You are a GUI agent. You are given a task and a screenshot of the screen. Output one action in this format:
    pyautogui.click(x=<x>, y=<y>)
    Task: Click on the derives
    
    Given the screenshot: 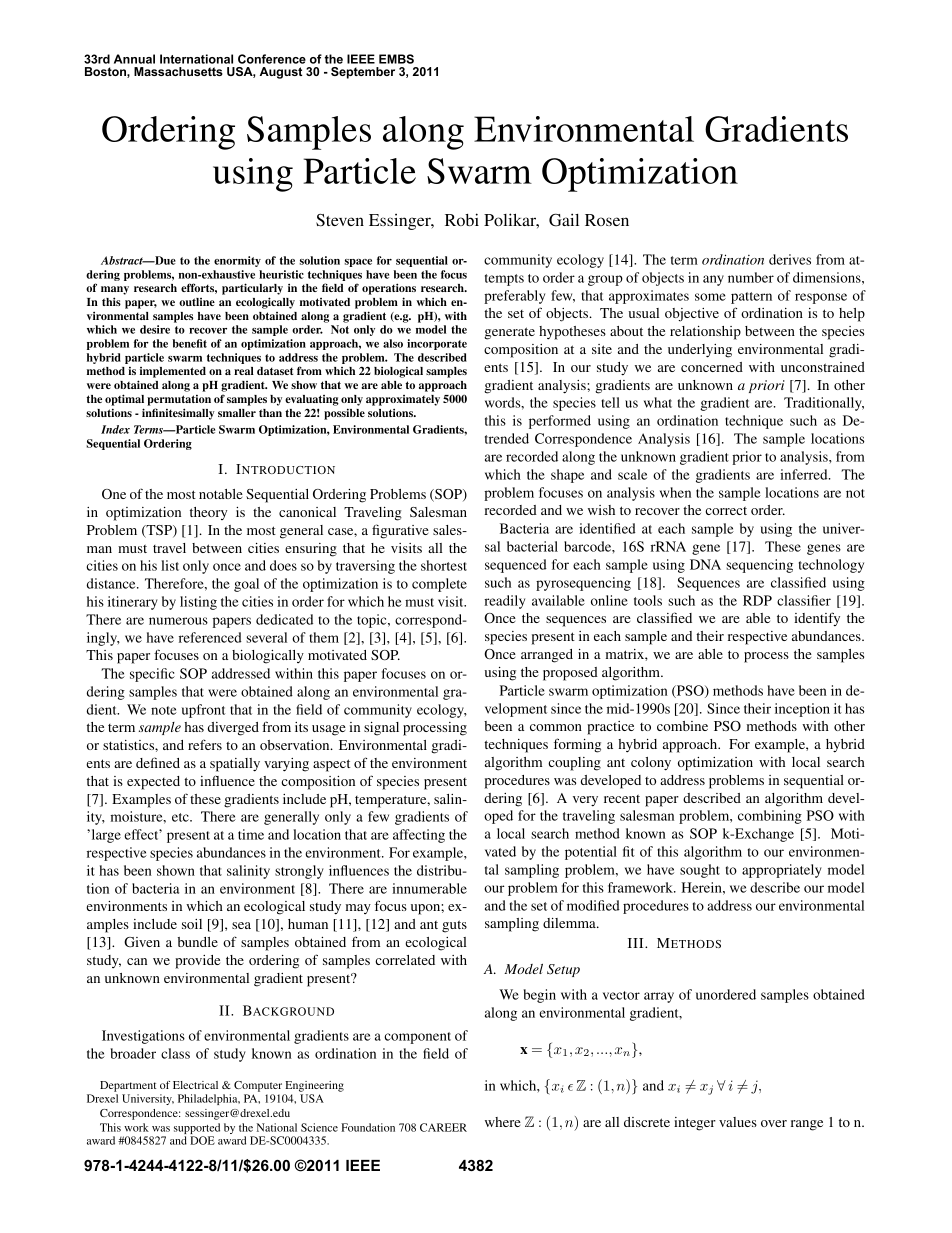 What is the action you would take?
    pyautogui.click(x=790, y=259)
